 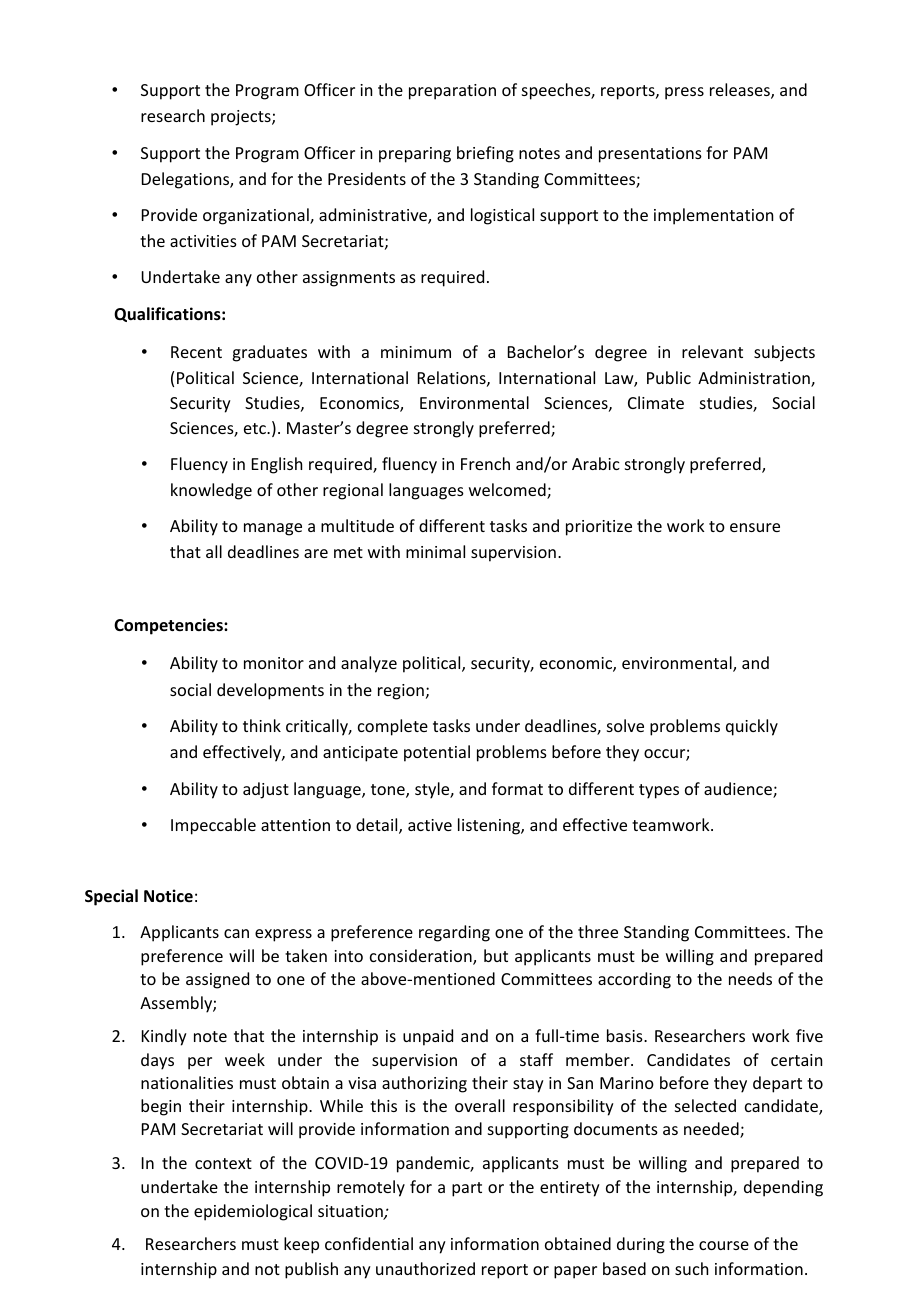 What do you see at coordinates (169, 626) in the screenshot?
I see `Competencies` at bounding box center [169, 626].
